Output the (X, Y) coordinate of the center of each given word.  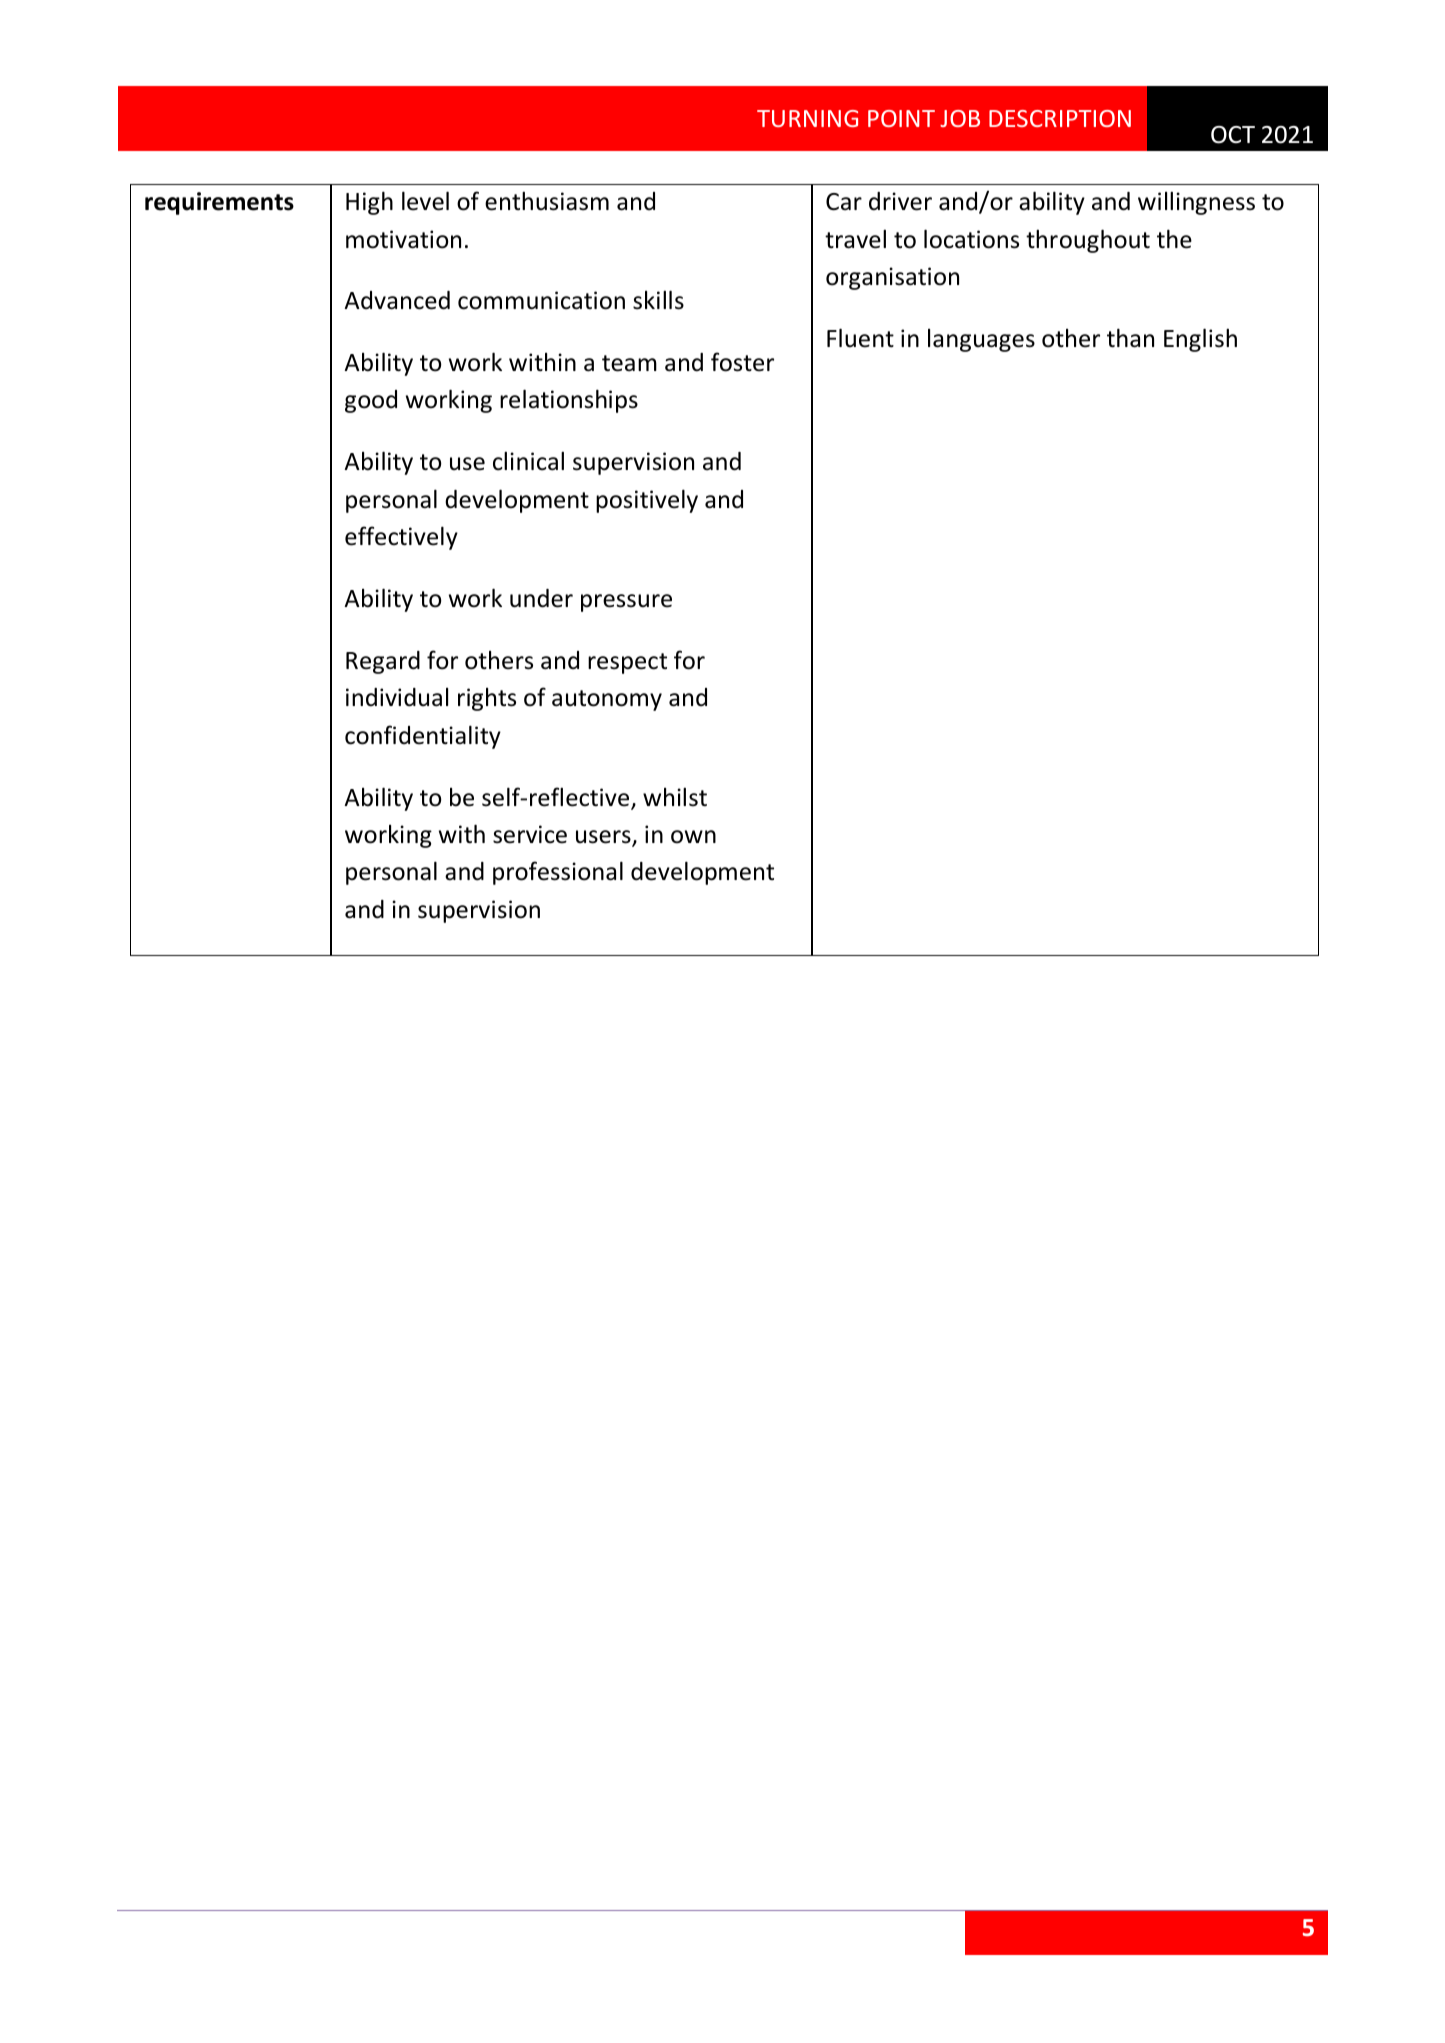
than (1130, 338)
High (369, 203)
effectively (401, 538)
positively (647, 501)
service (530, 834)
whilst (675, 797)
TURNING (807, 118)
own (693, 837)
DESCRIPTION (1060, 118)
